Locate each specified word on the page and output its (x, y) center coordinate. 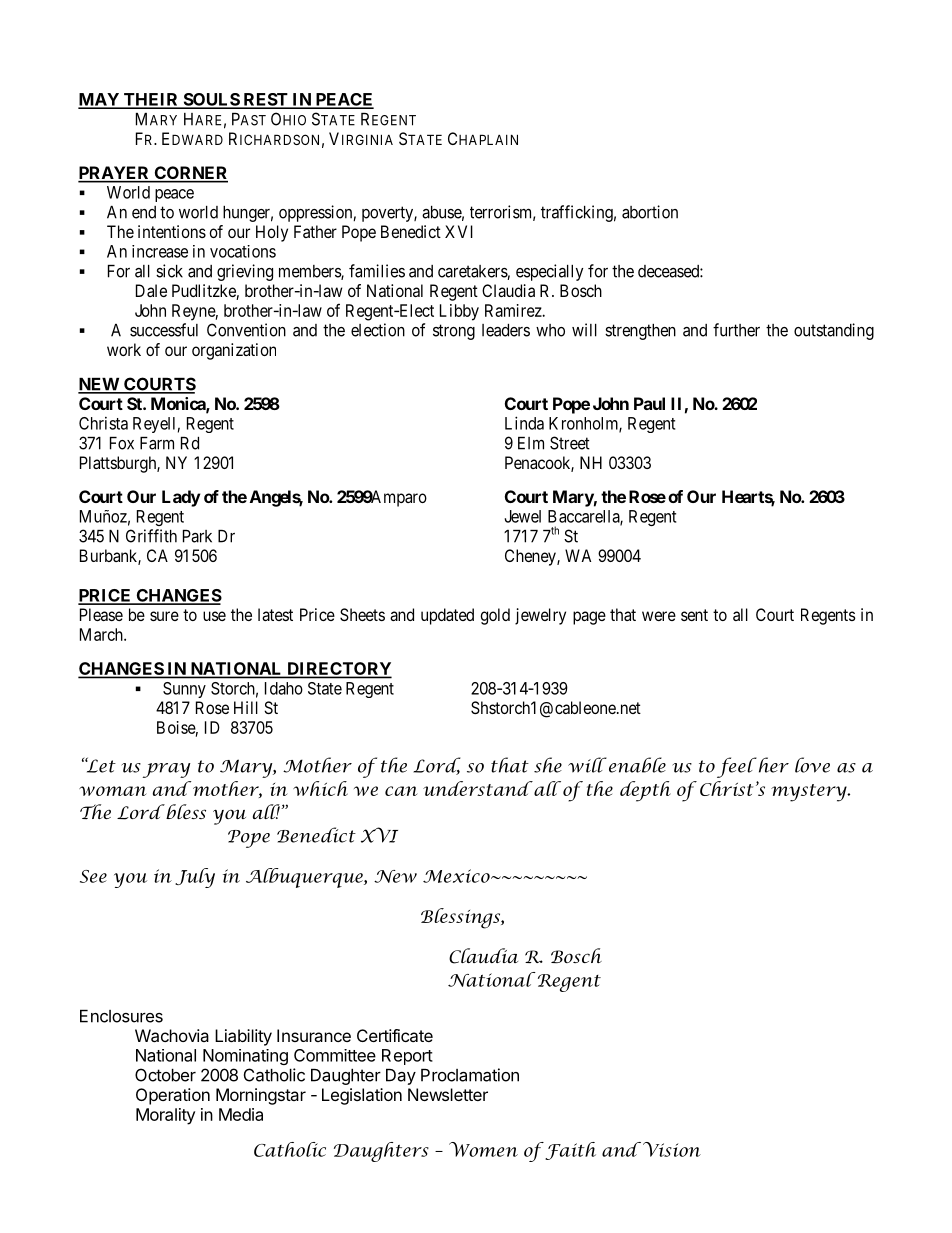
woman (113, 791)
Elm (531, 443)
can (401, 791)
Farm (157, 443)
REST (265, 100)
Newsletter (448, 1094)
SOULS (211, 100)
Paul (649, 403)
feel (737, 767)
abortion (650, 212)
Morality (165, 1116)
